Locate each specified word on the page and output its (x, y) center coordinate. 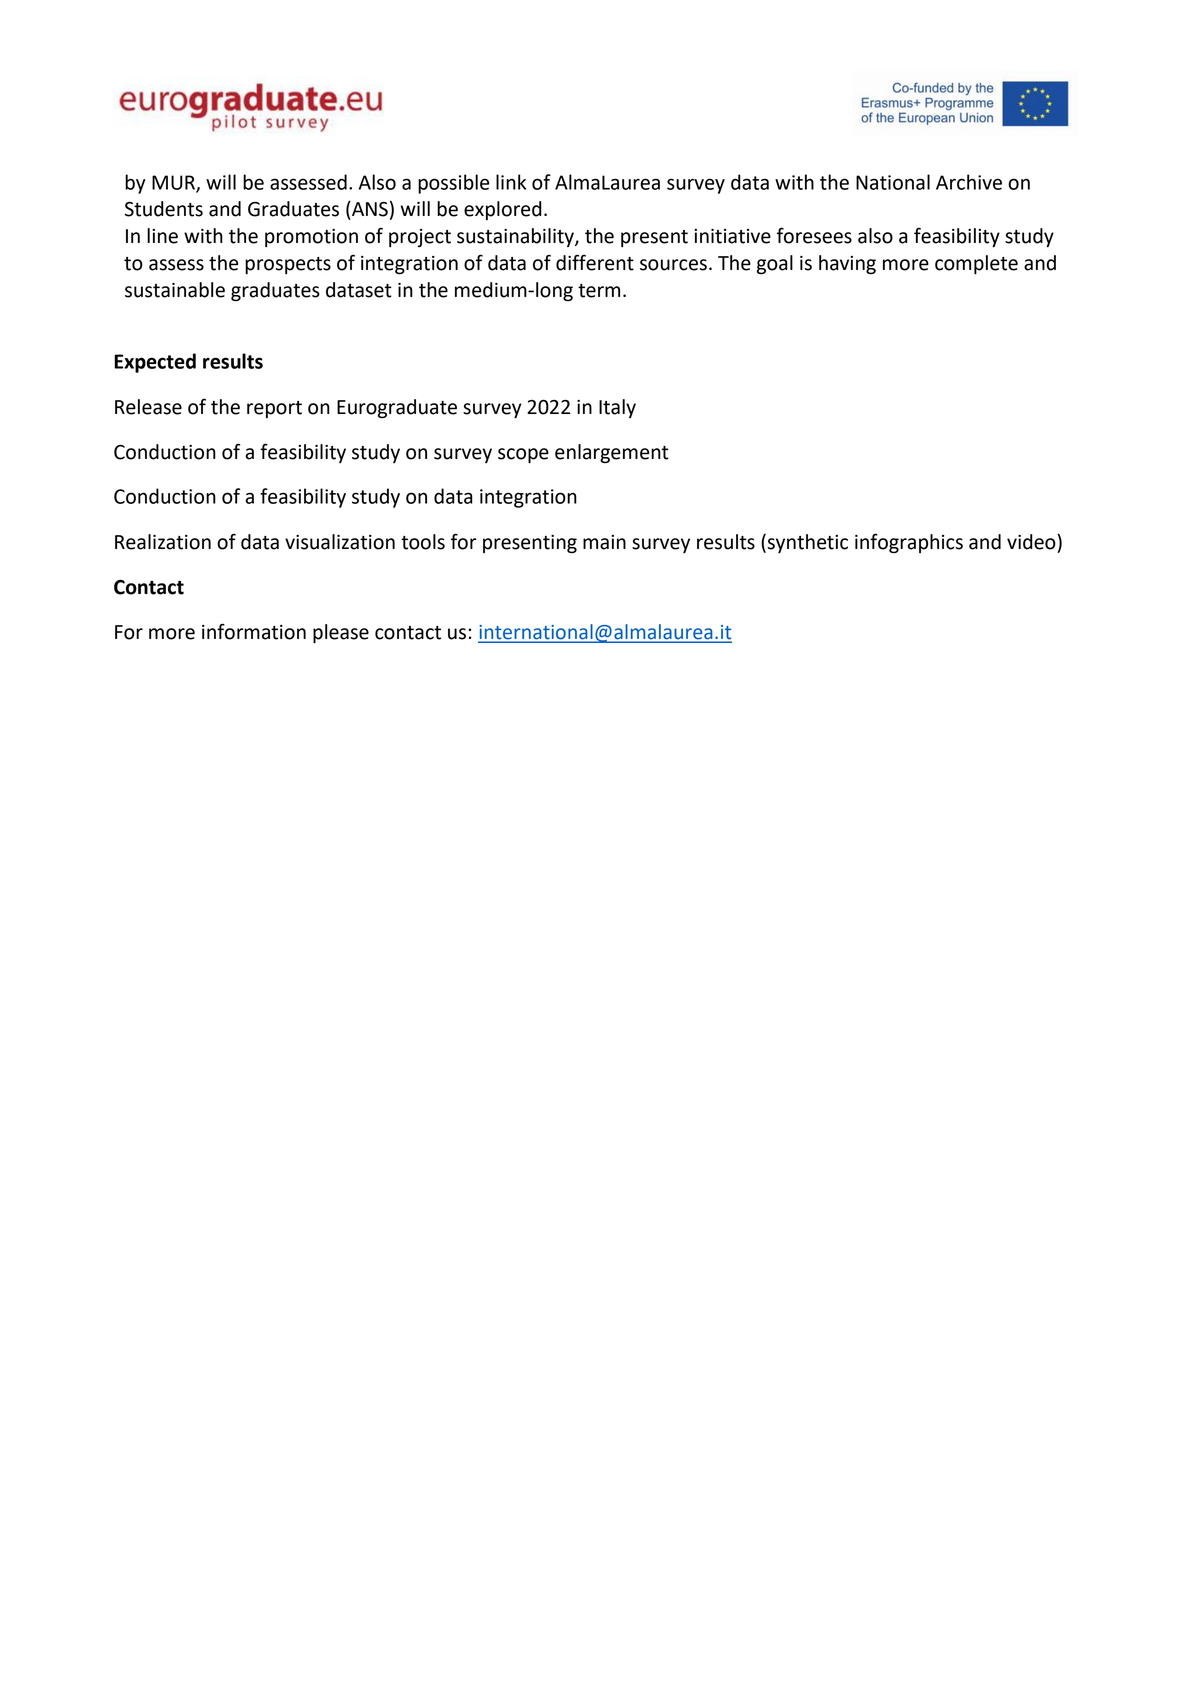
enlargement (612, 453)
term (599, 291)
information (254, 631)
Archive (969, 182)
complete (976, 264)
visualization (340, 542)
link (511, 182)
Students (164, 209)
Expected (155, 363)
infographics (909, 543)
